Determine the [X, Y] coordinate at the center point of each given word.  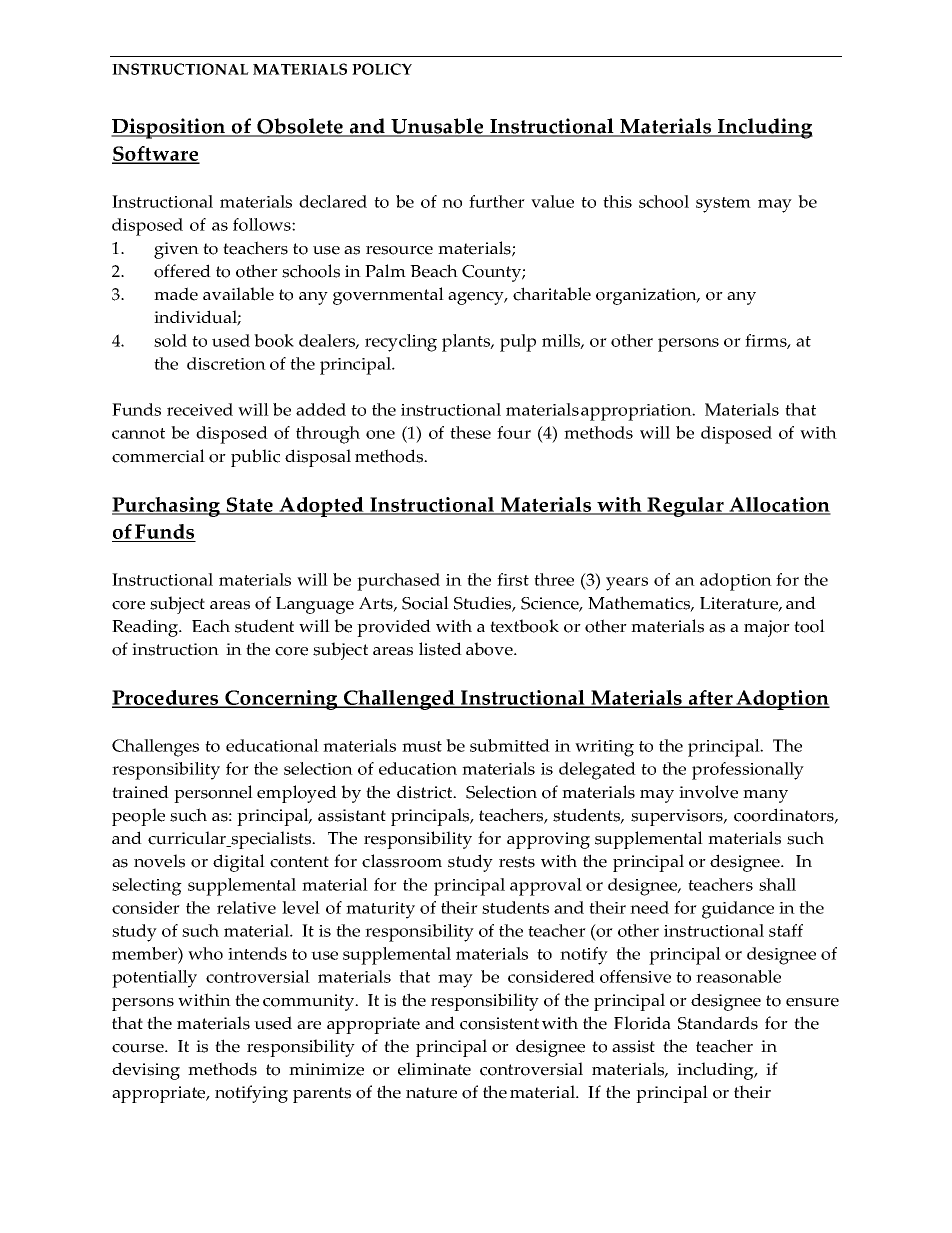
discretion [226, 363]
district [426, 792]
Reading [146, 628]
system [723, 205]
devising [146, 1071]
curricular [188, 839]
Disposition [169, 128]
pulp [518, 343]
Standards [718, 1023]
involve [708, 792]
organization [647, 296]
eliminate [434, 1069]
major [767, 628]
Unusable [437, 127]
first [513, 579]
